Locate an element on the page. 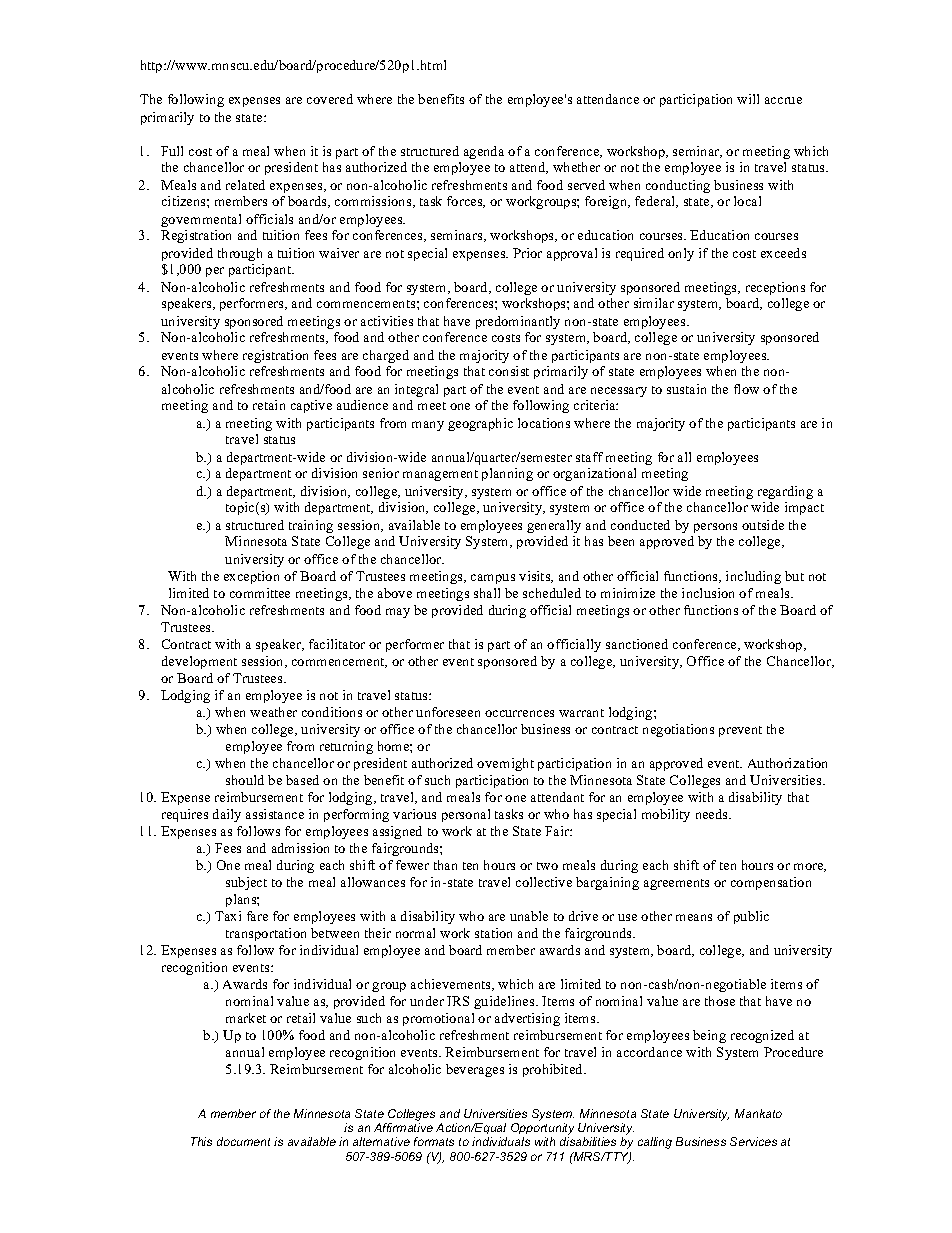  planning is located at coordinates (507, 474).
